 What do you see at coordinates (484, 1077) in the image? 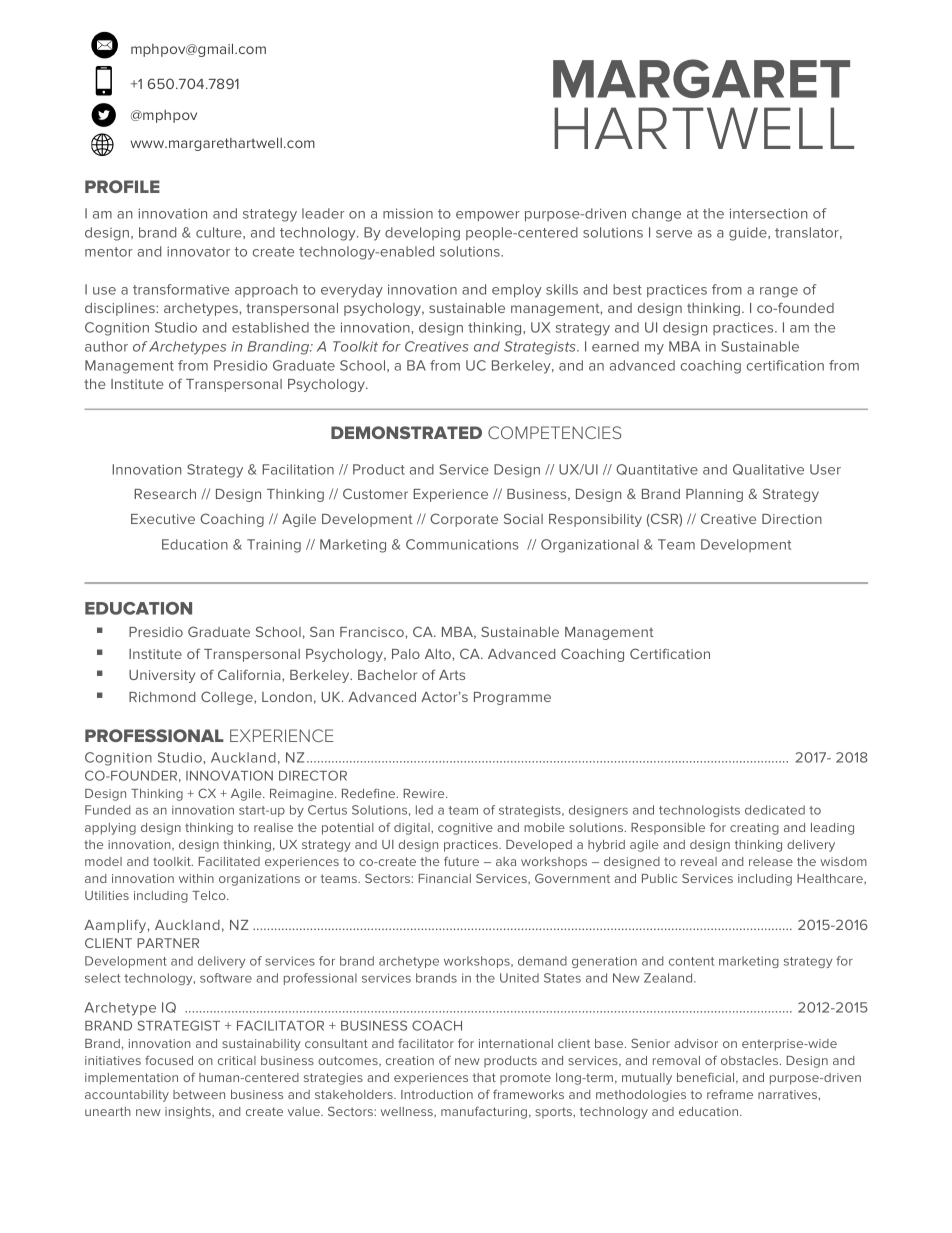
I see `that` at bounding box center [484, 1077].
